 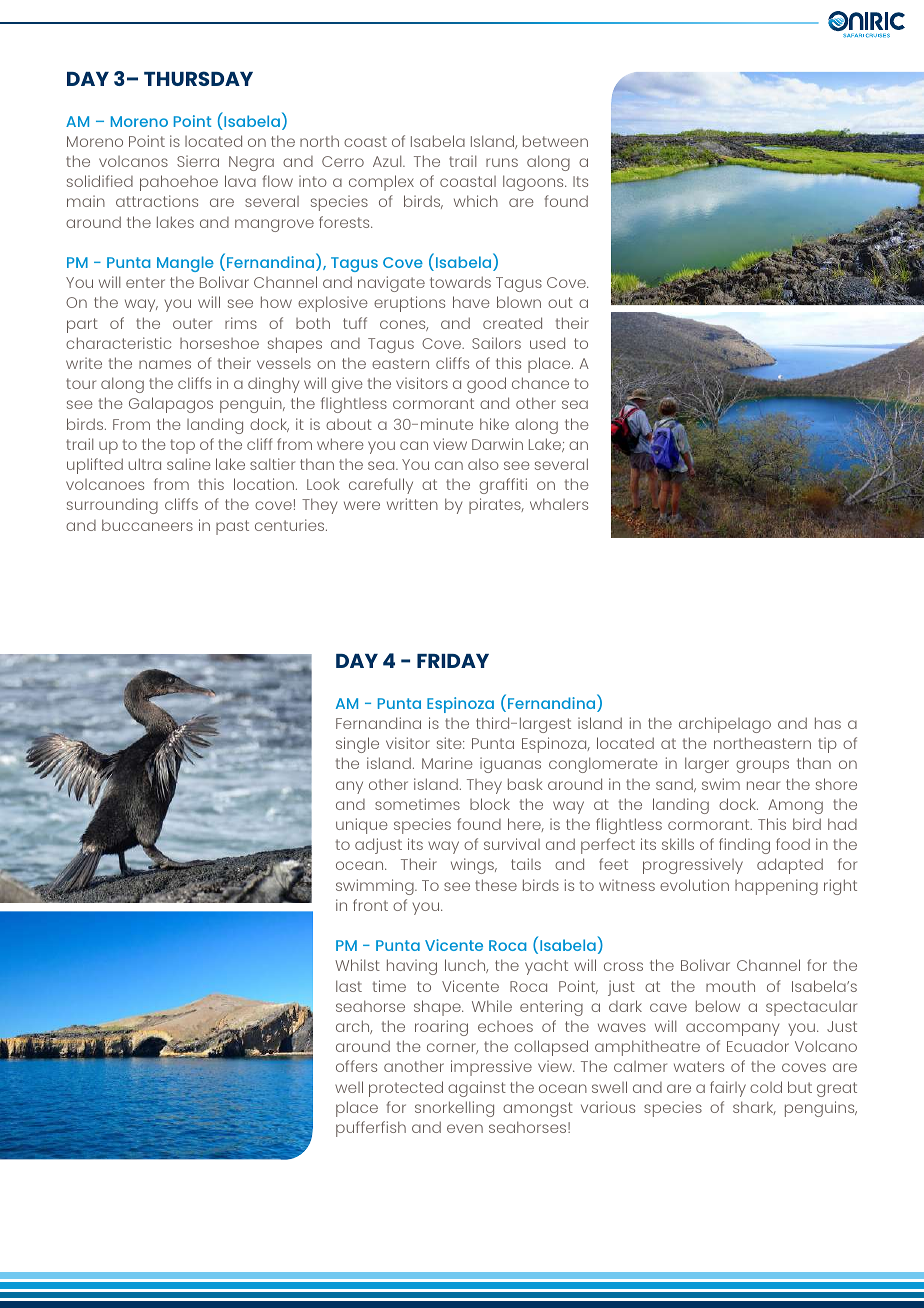 I want to click on whalers, so click(x=559, y=504).
